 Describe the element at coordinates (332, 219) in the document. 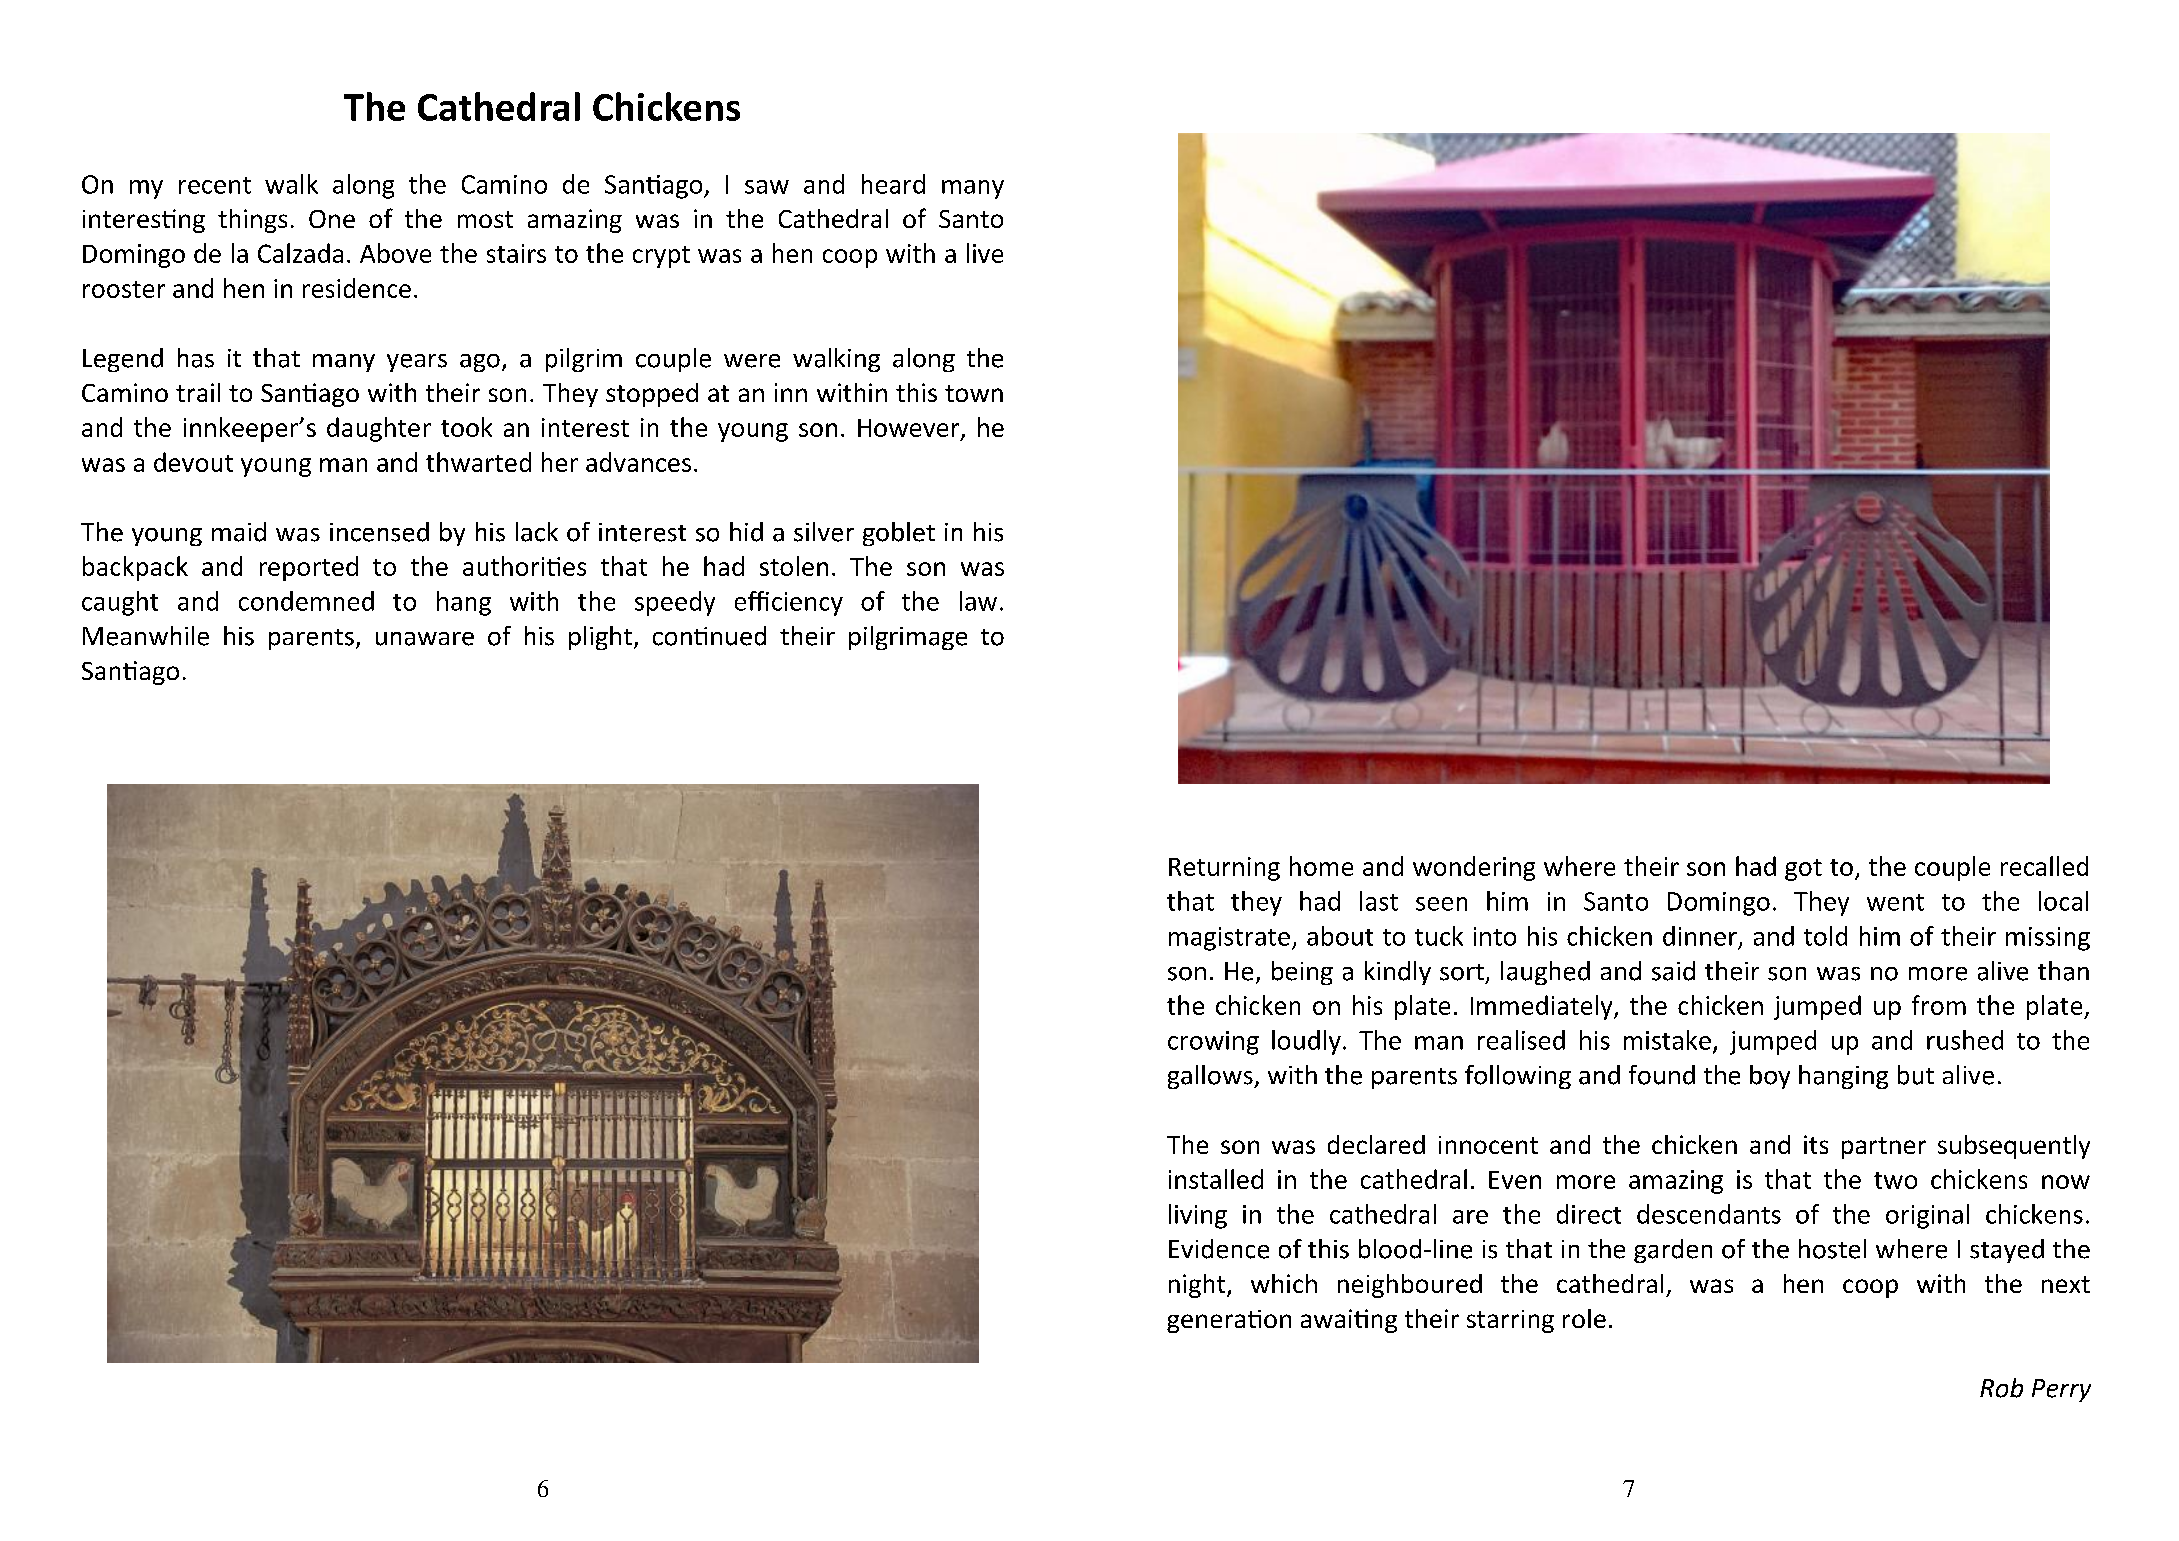

I see `One` at that location.
